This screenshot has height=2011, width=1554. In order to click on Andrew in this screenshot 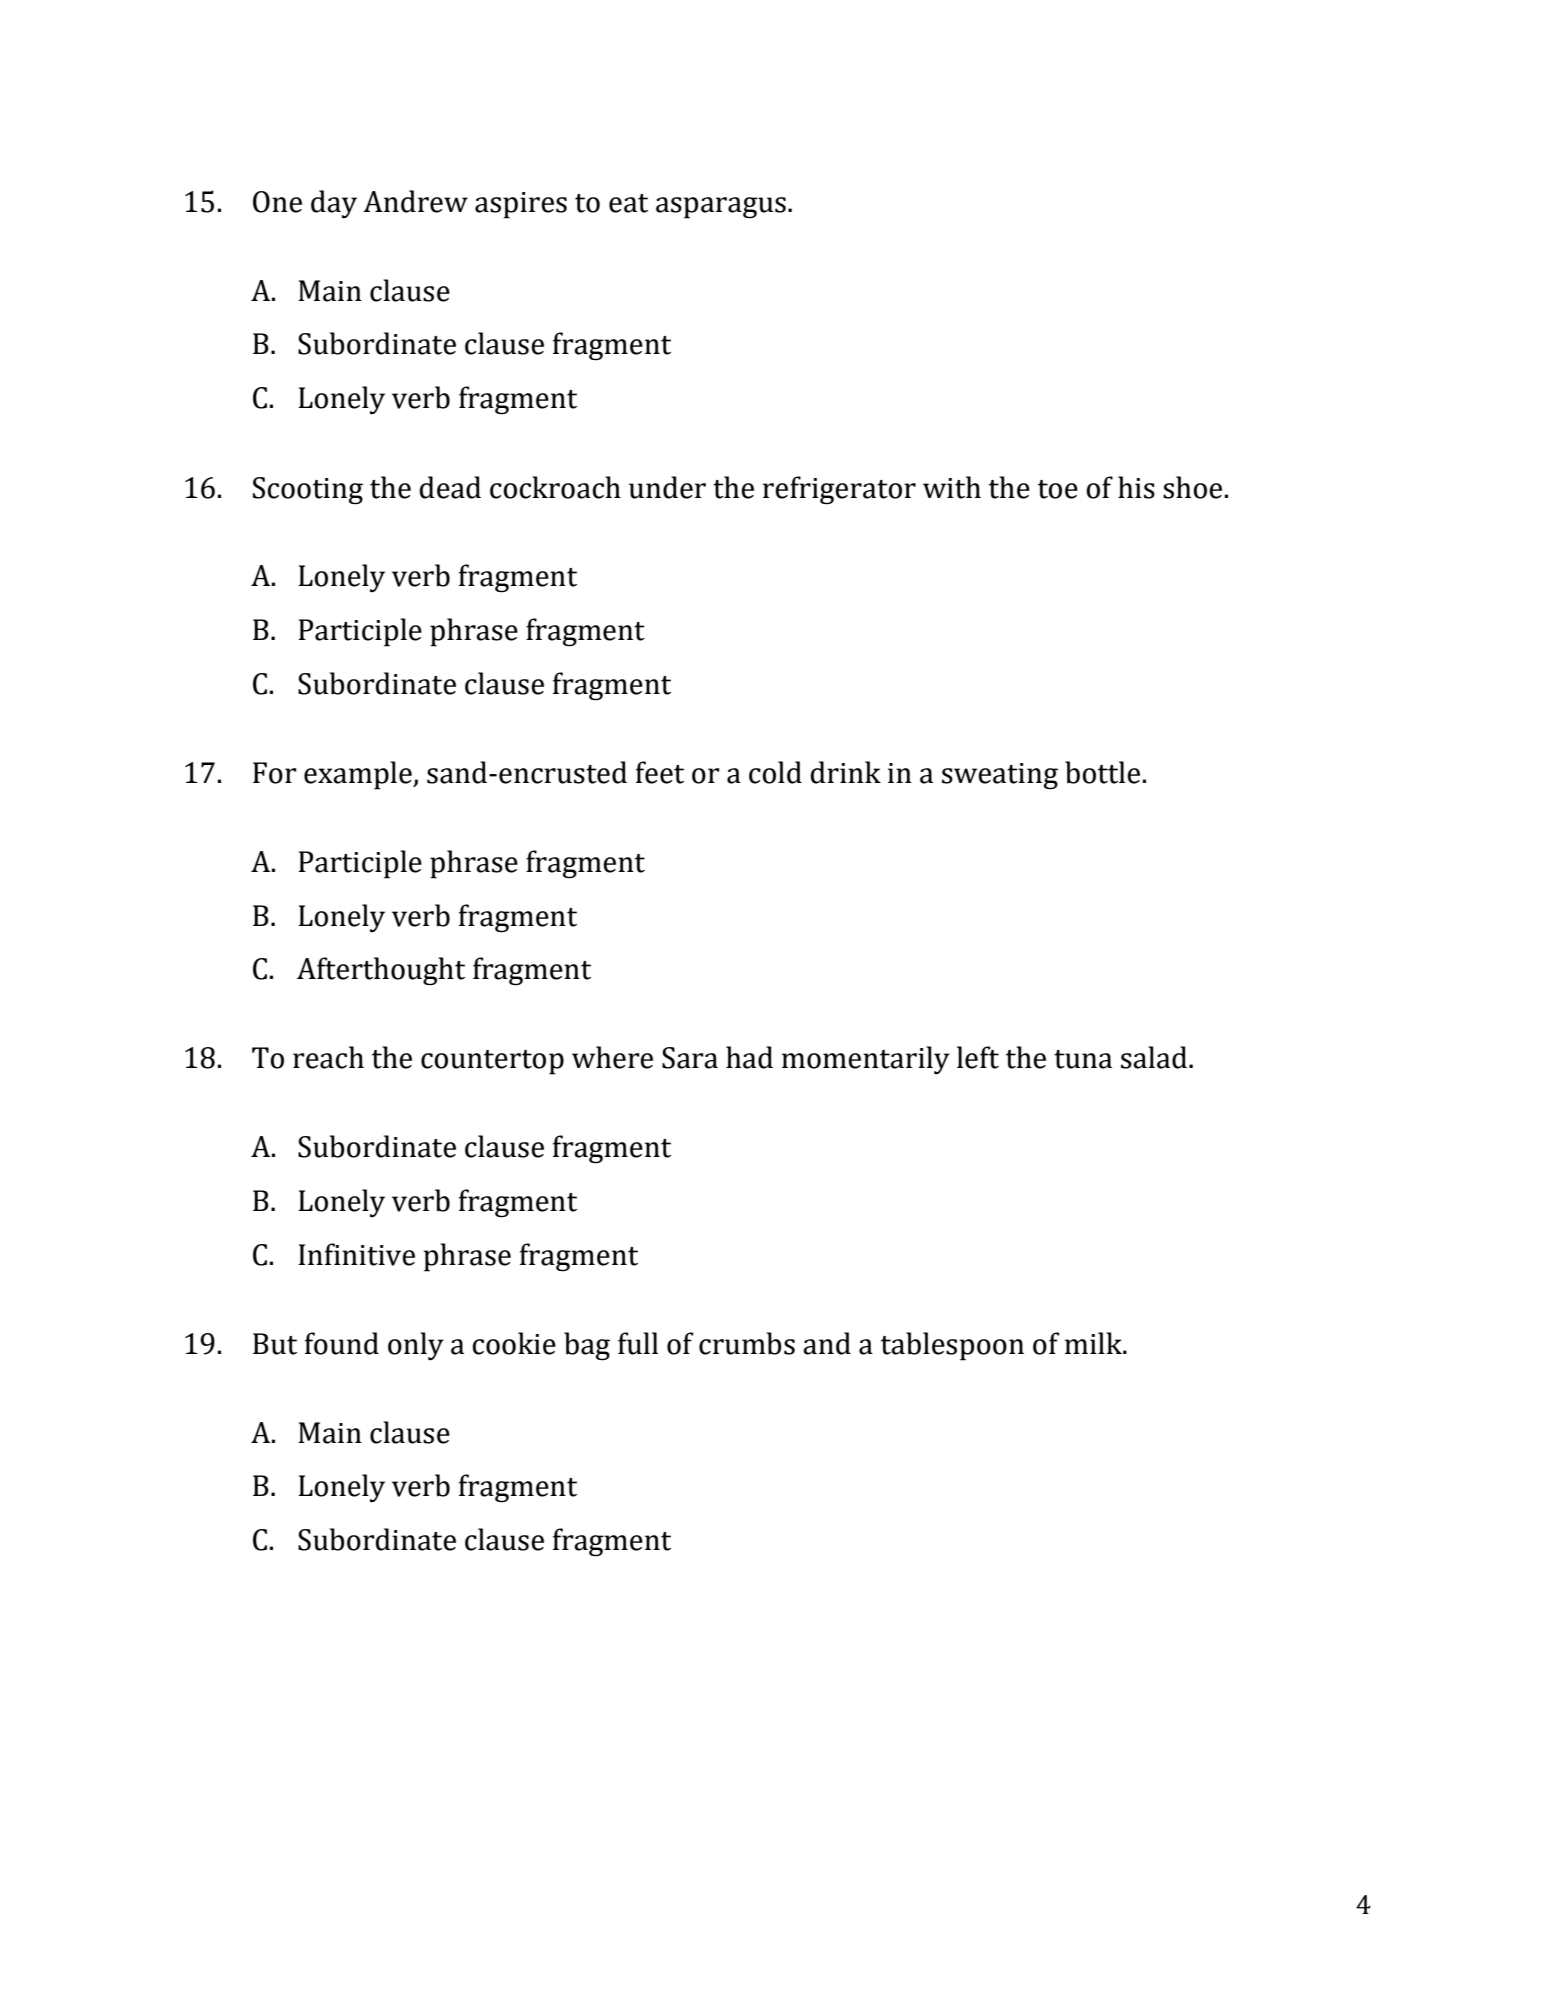, I will do `click(415, 201)`.
